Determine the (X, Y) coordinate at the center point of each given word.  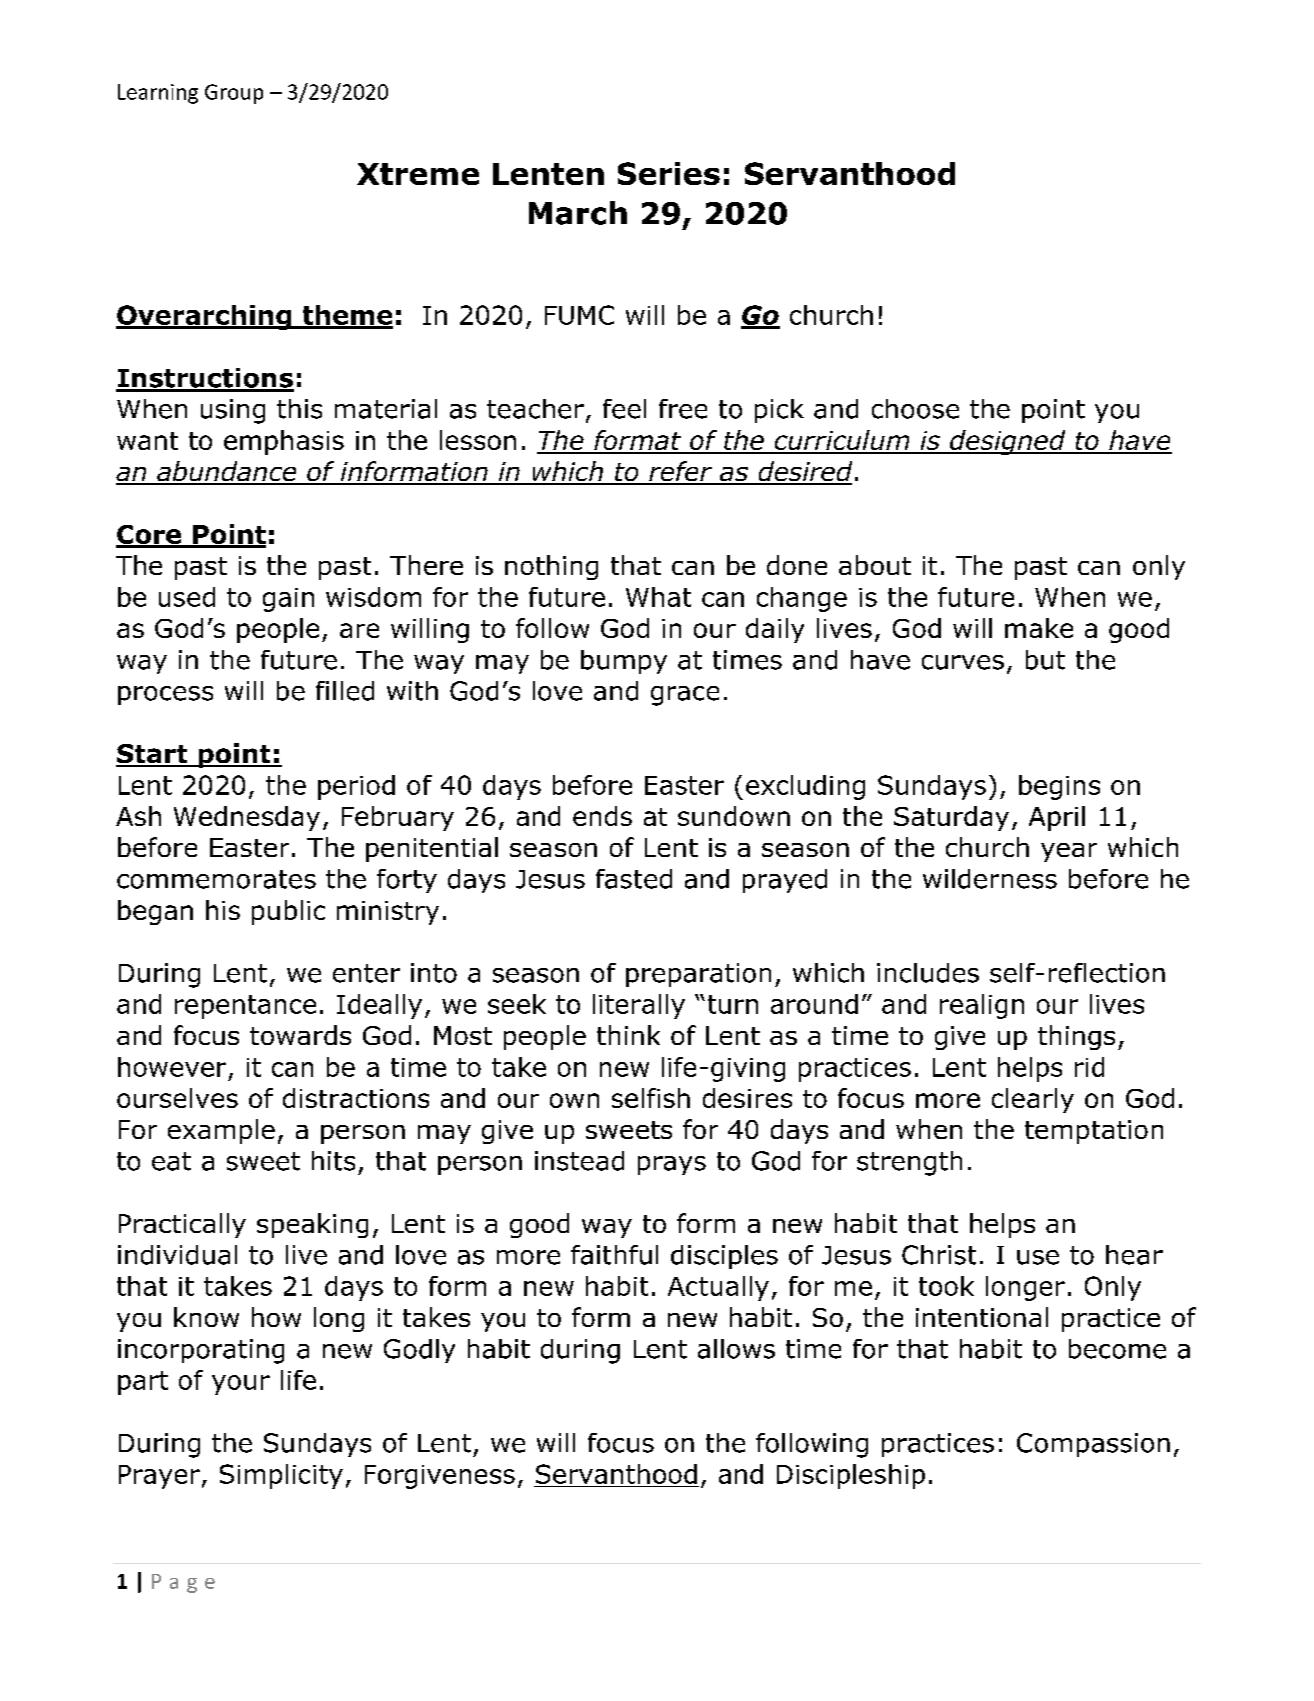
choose (915, 409)
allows (736, 1349)
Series (669, 173)
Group (234, 94)
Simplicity (281, 1476)
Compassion (1093, 1445)
